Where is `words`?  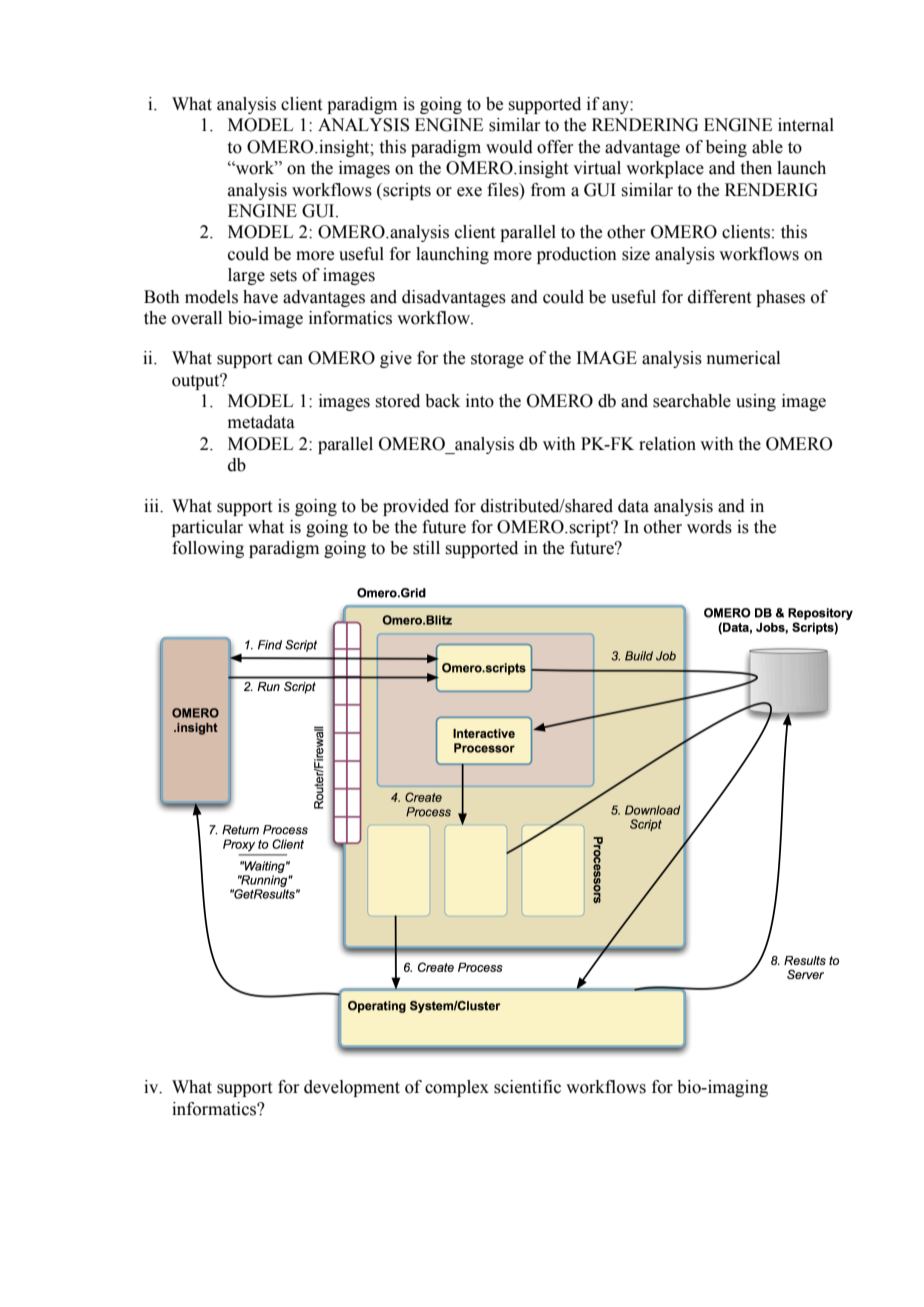
words is located at coordinates (709, 527).
